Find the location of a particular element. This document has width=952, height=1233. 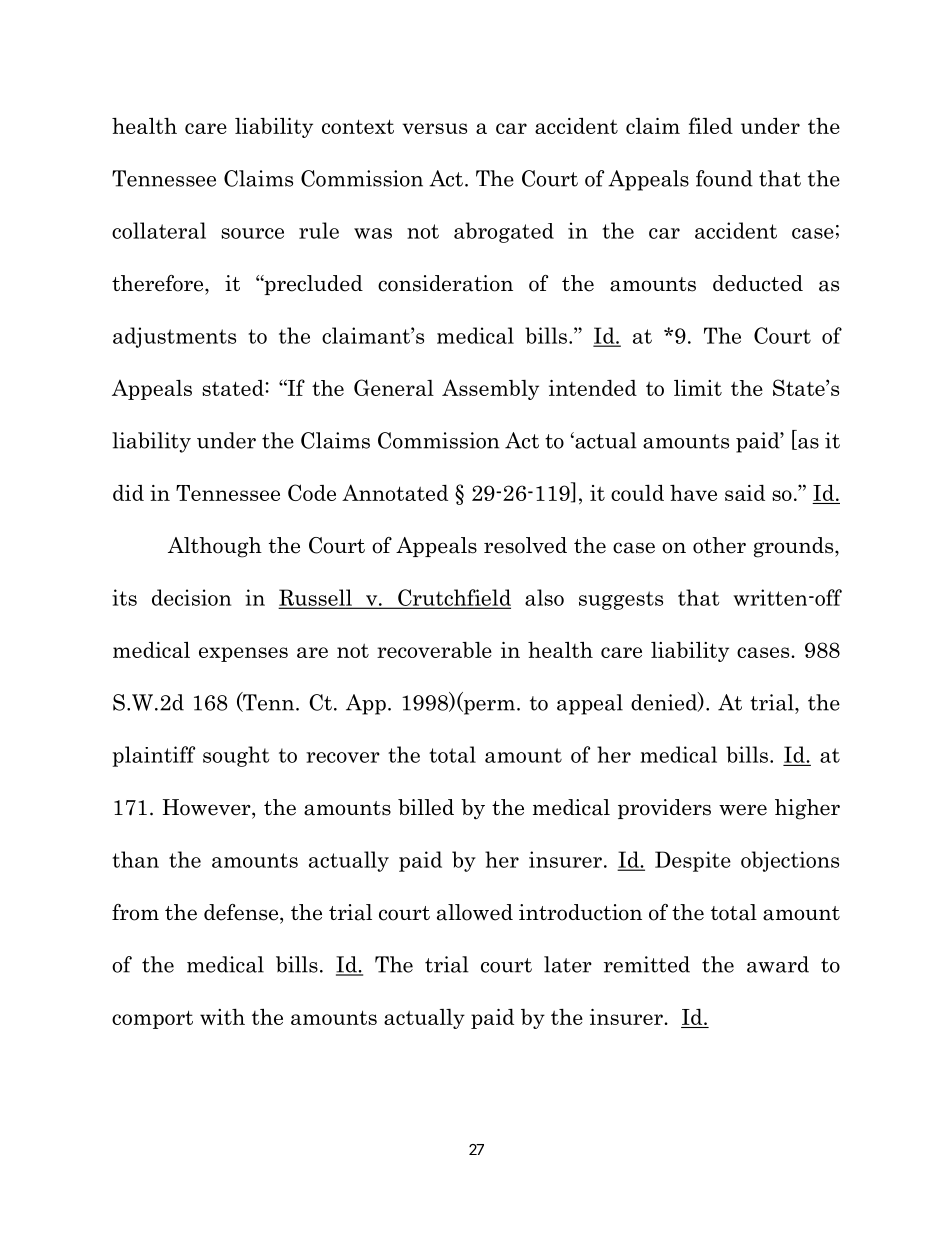

allowed is located at coordinates (475, 912).
